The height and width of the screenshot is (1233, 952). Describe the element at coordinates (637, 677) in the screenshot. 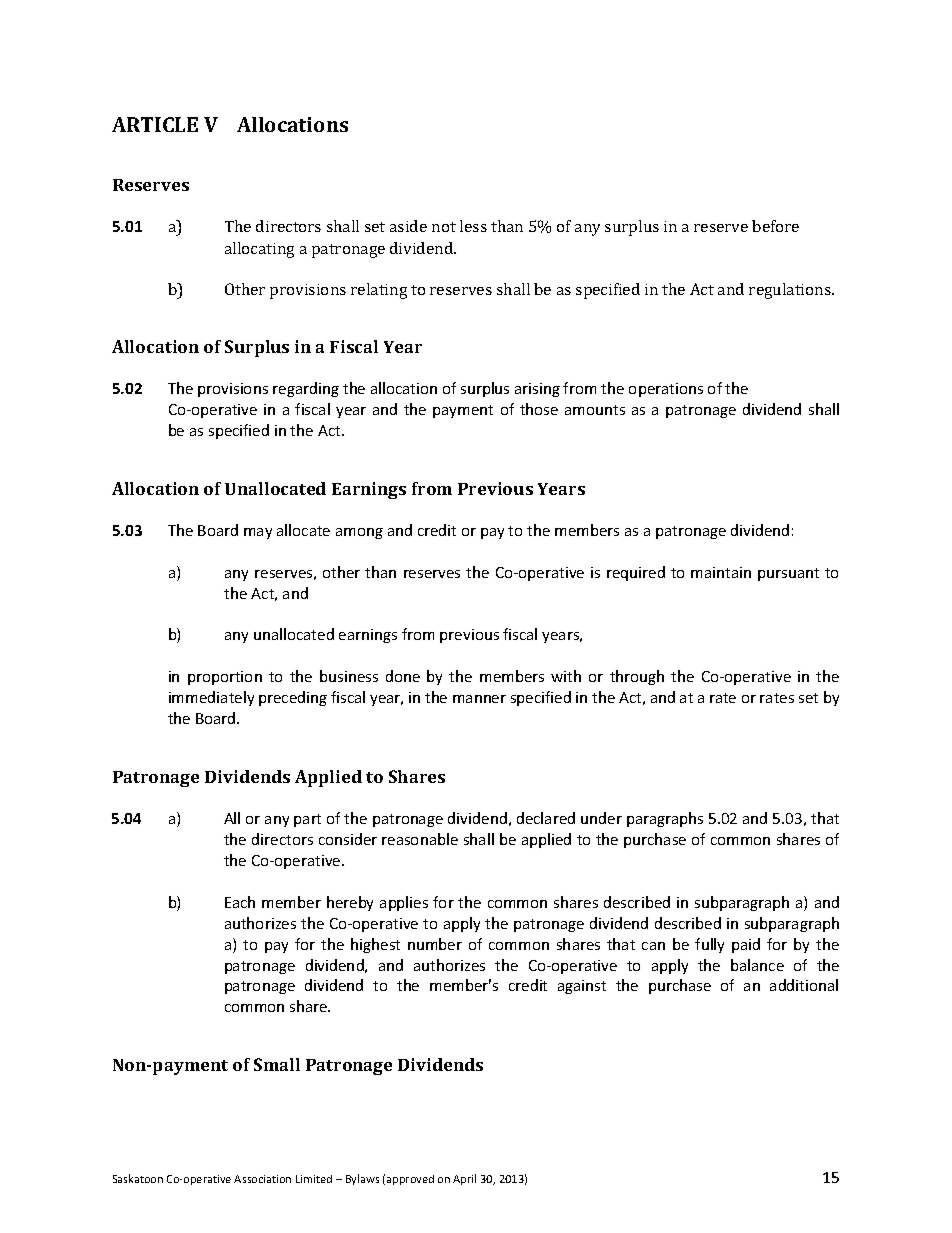

I see `through` at that location.
